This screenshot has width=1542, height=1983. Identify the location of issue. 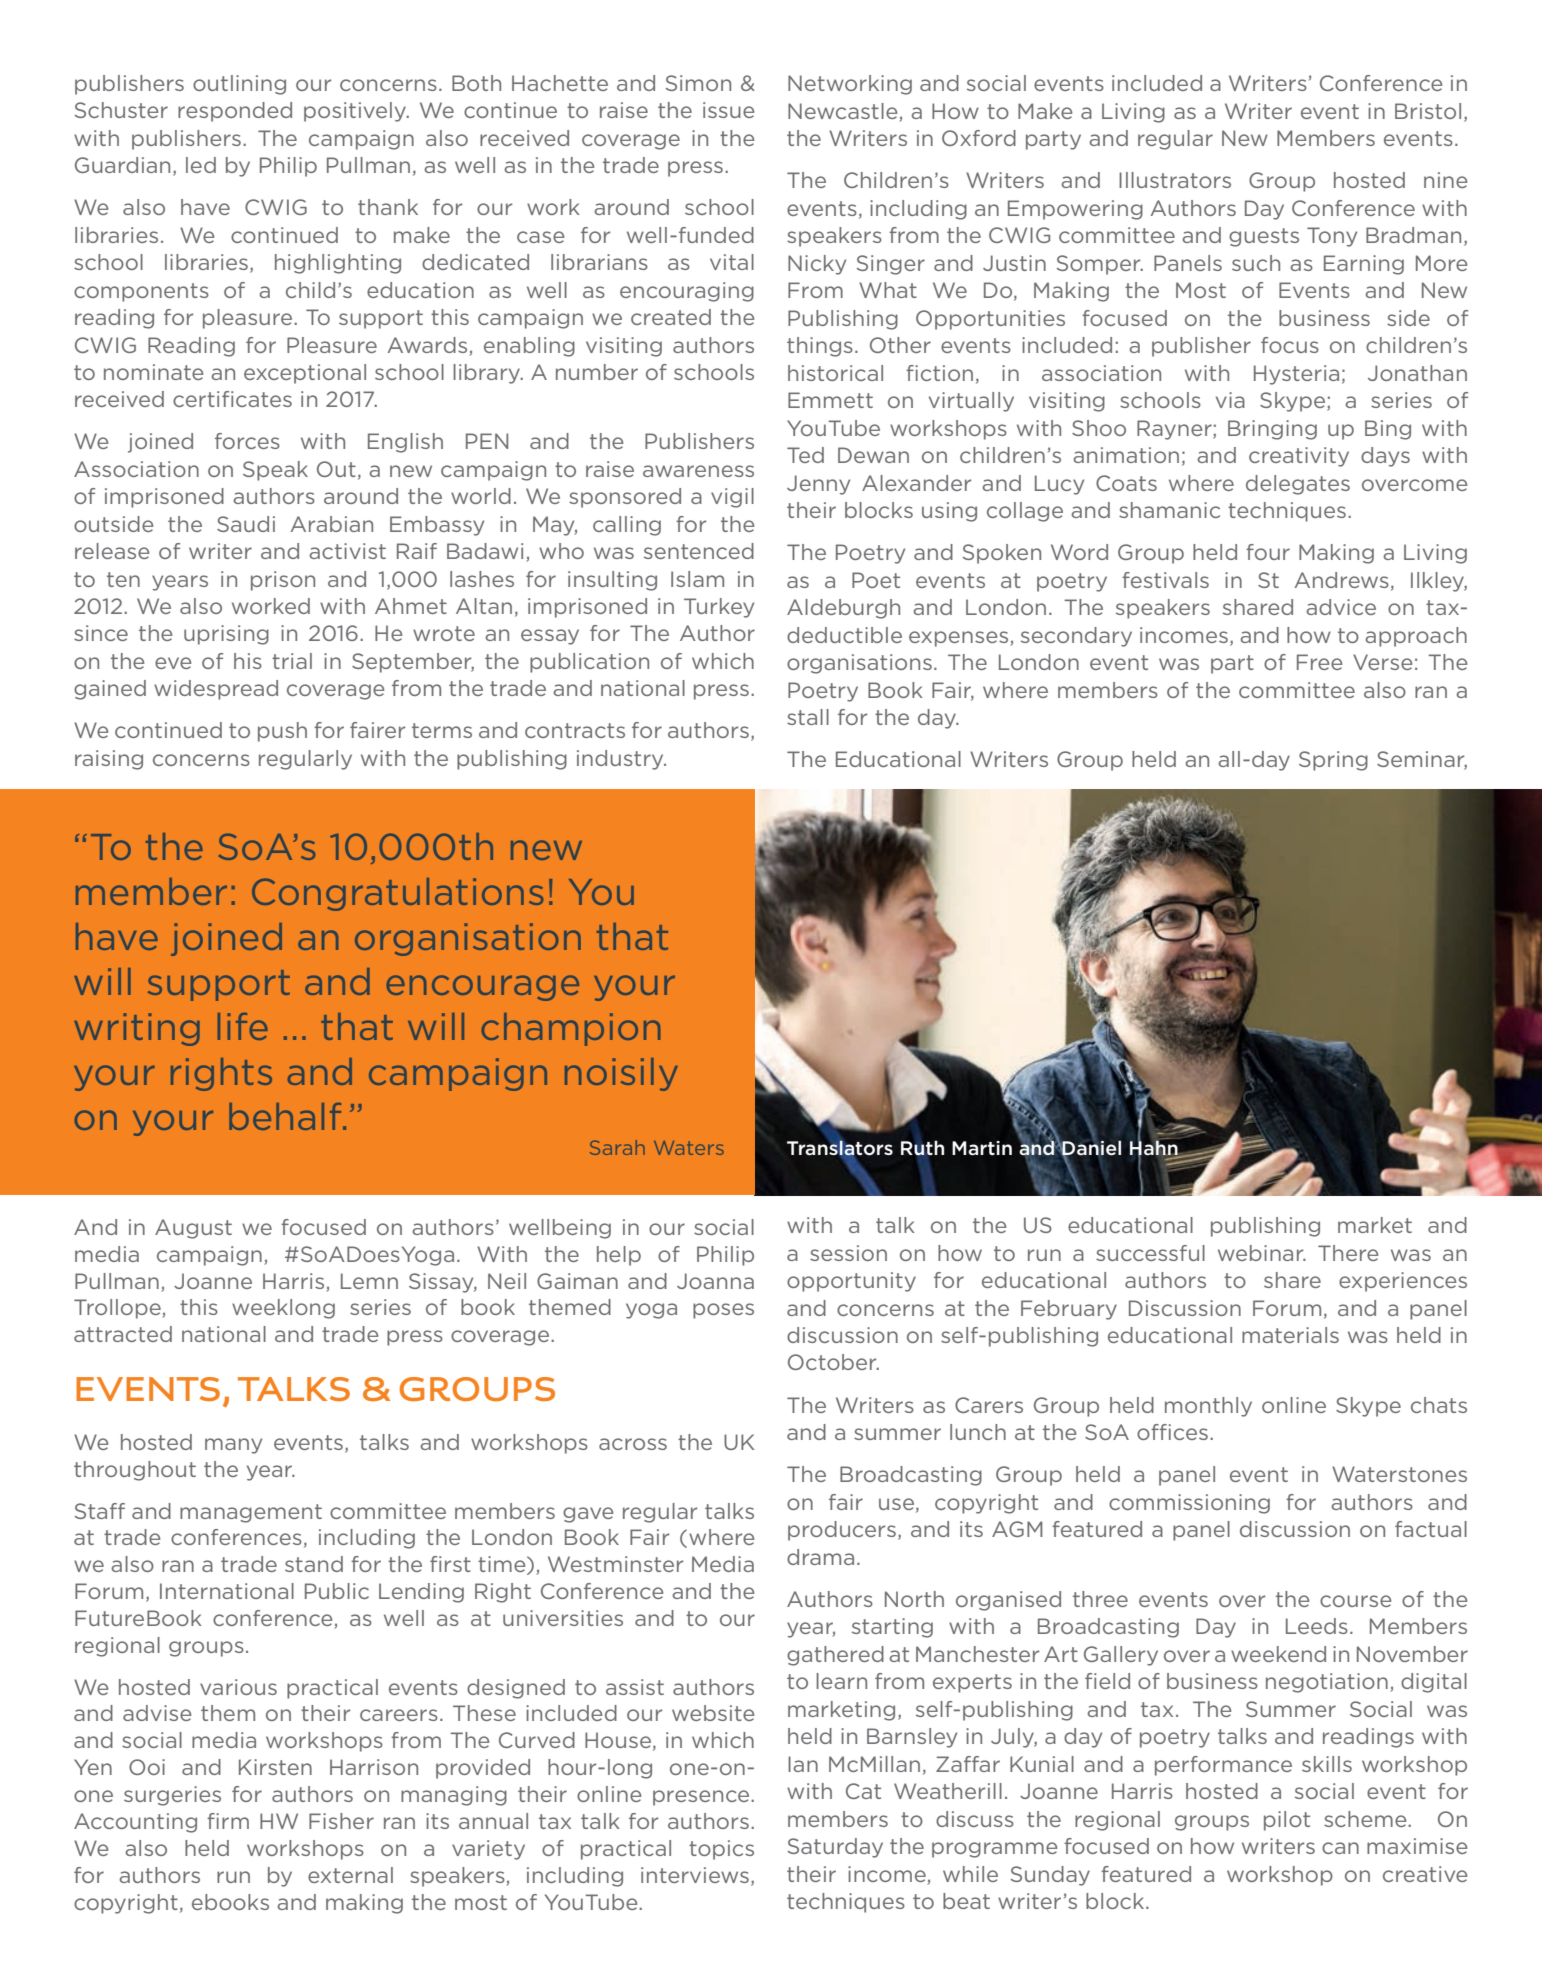
(728, 110).
